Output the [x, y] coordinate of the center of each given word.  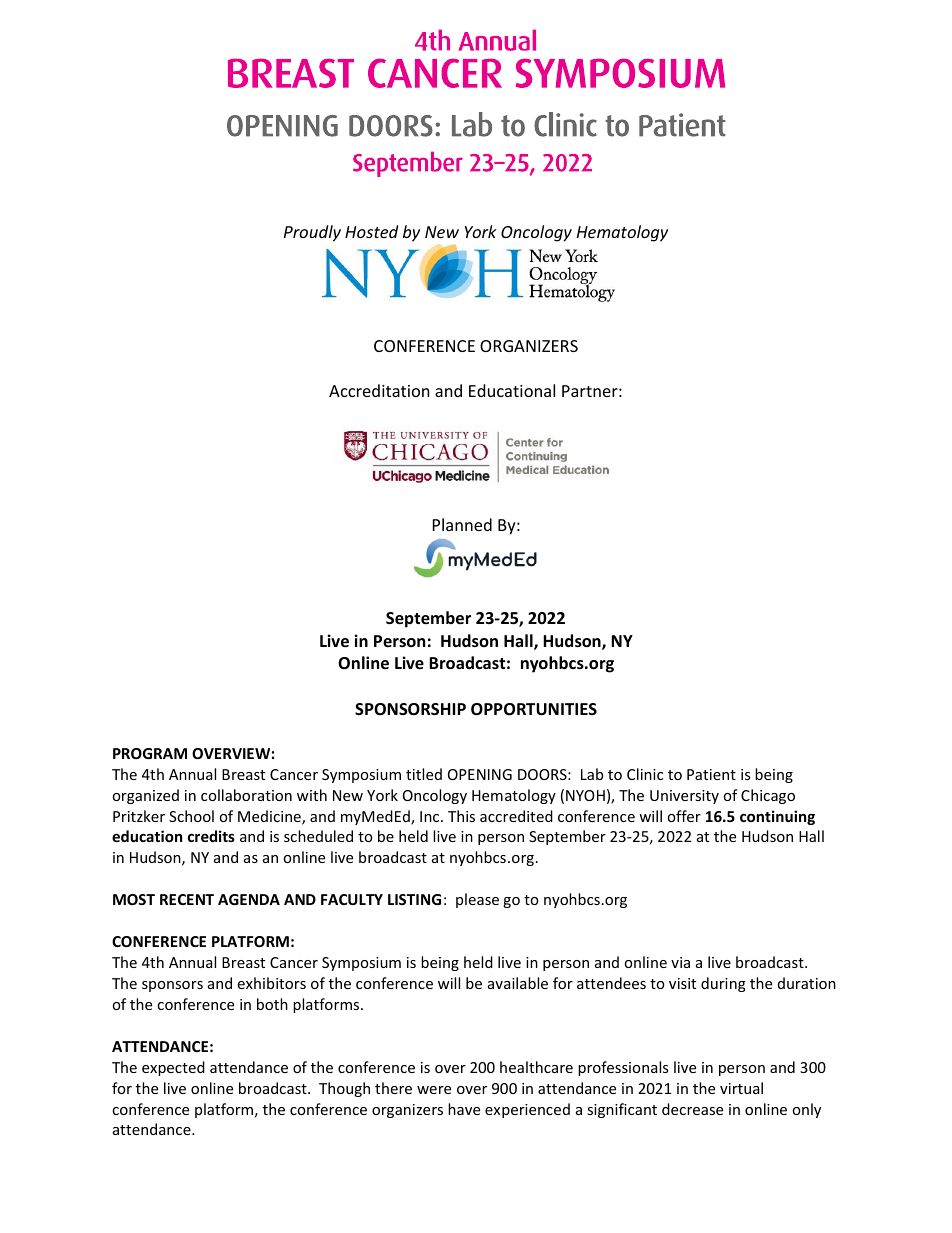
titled [424, 774]
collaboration [246, 795]
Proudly [312, 233]
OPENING [480, 774]
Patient [711, 774]
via [680, 962]
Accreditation [379, 390]
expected [173, 1068]
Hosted [371, 231]
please [477, 900]
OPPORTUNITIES [534, 709]
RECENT [187, 899]
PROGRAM [150, 753]
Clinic [645, 774]
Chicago [768, 796]
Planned [462, 524]
